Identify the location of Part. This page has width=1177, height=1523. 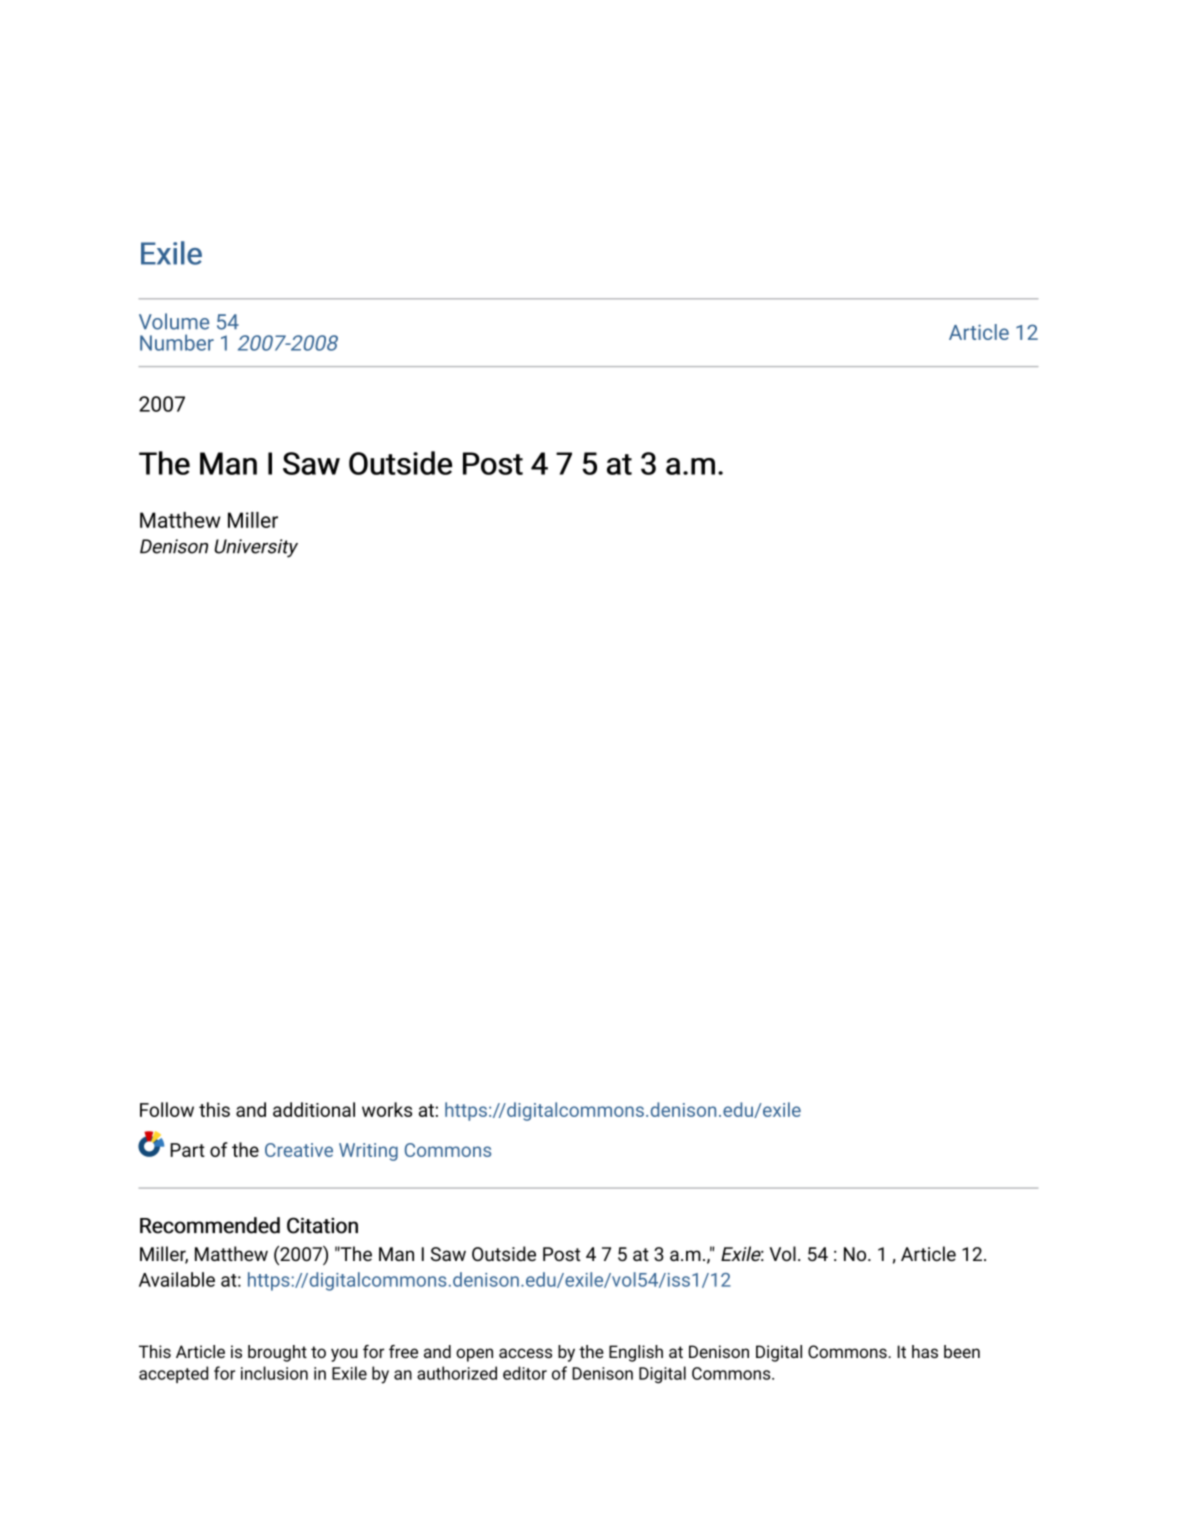
(187, 1150).
